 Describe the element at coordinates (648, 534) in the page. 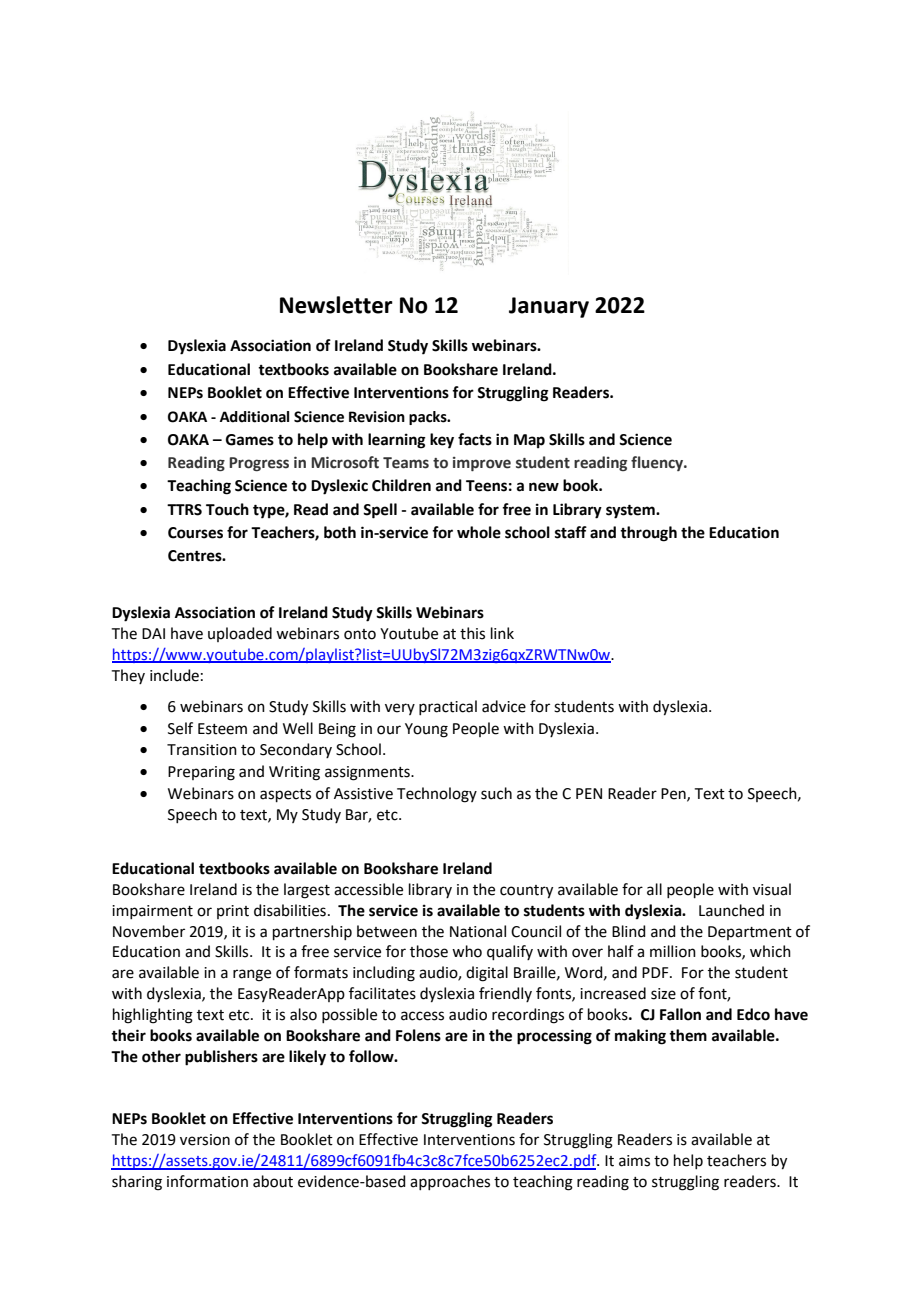

I see `through` at that location.
